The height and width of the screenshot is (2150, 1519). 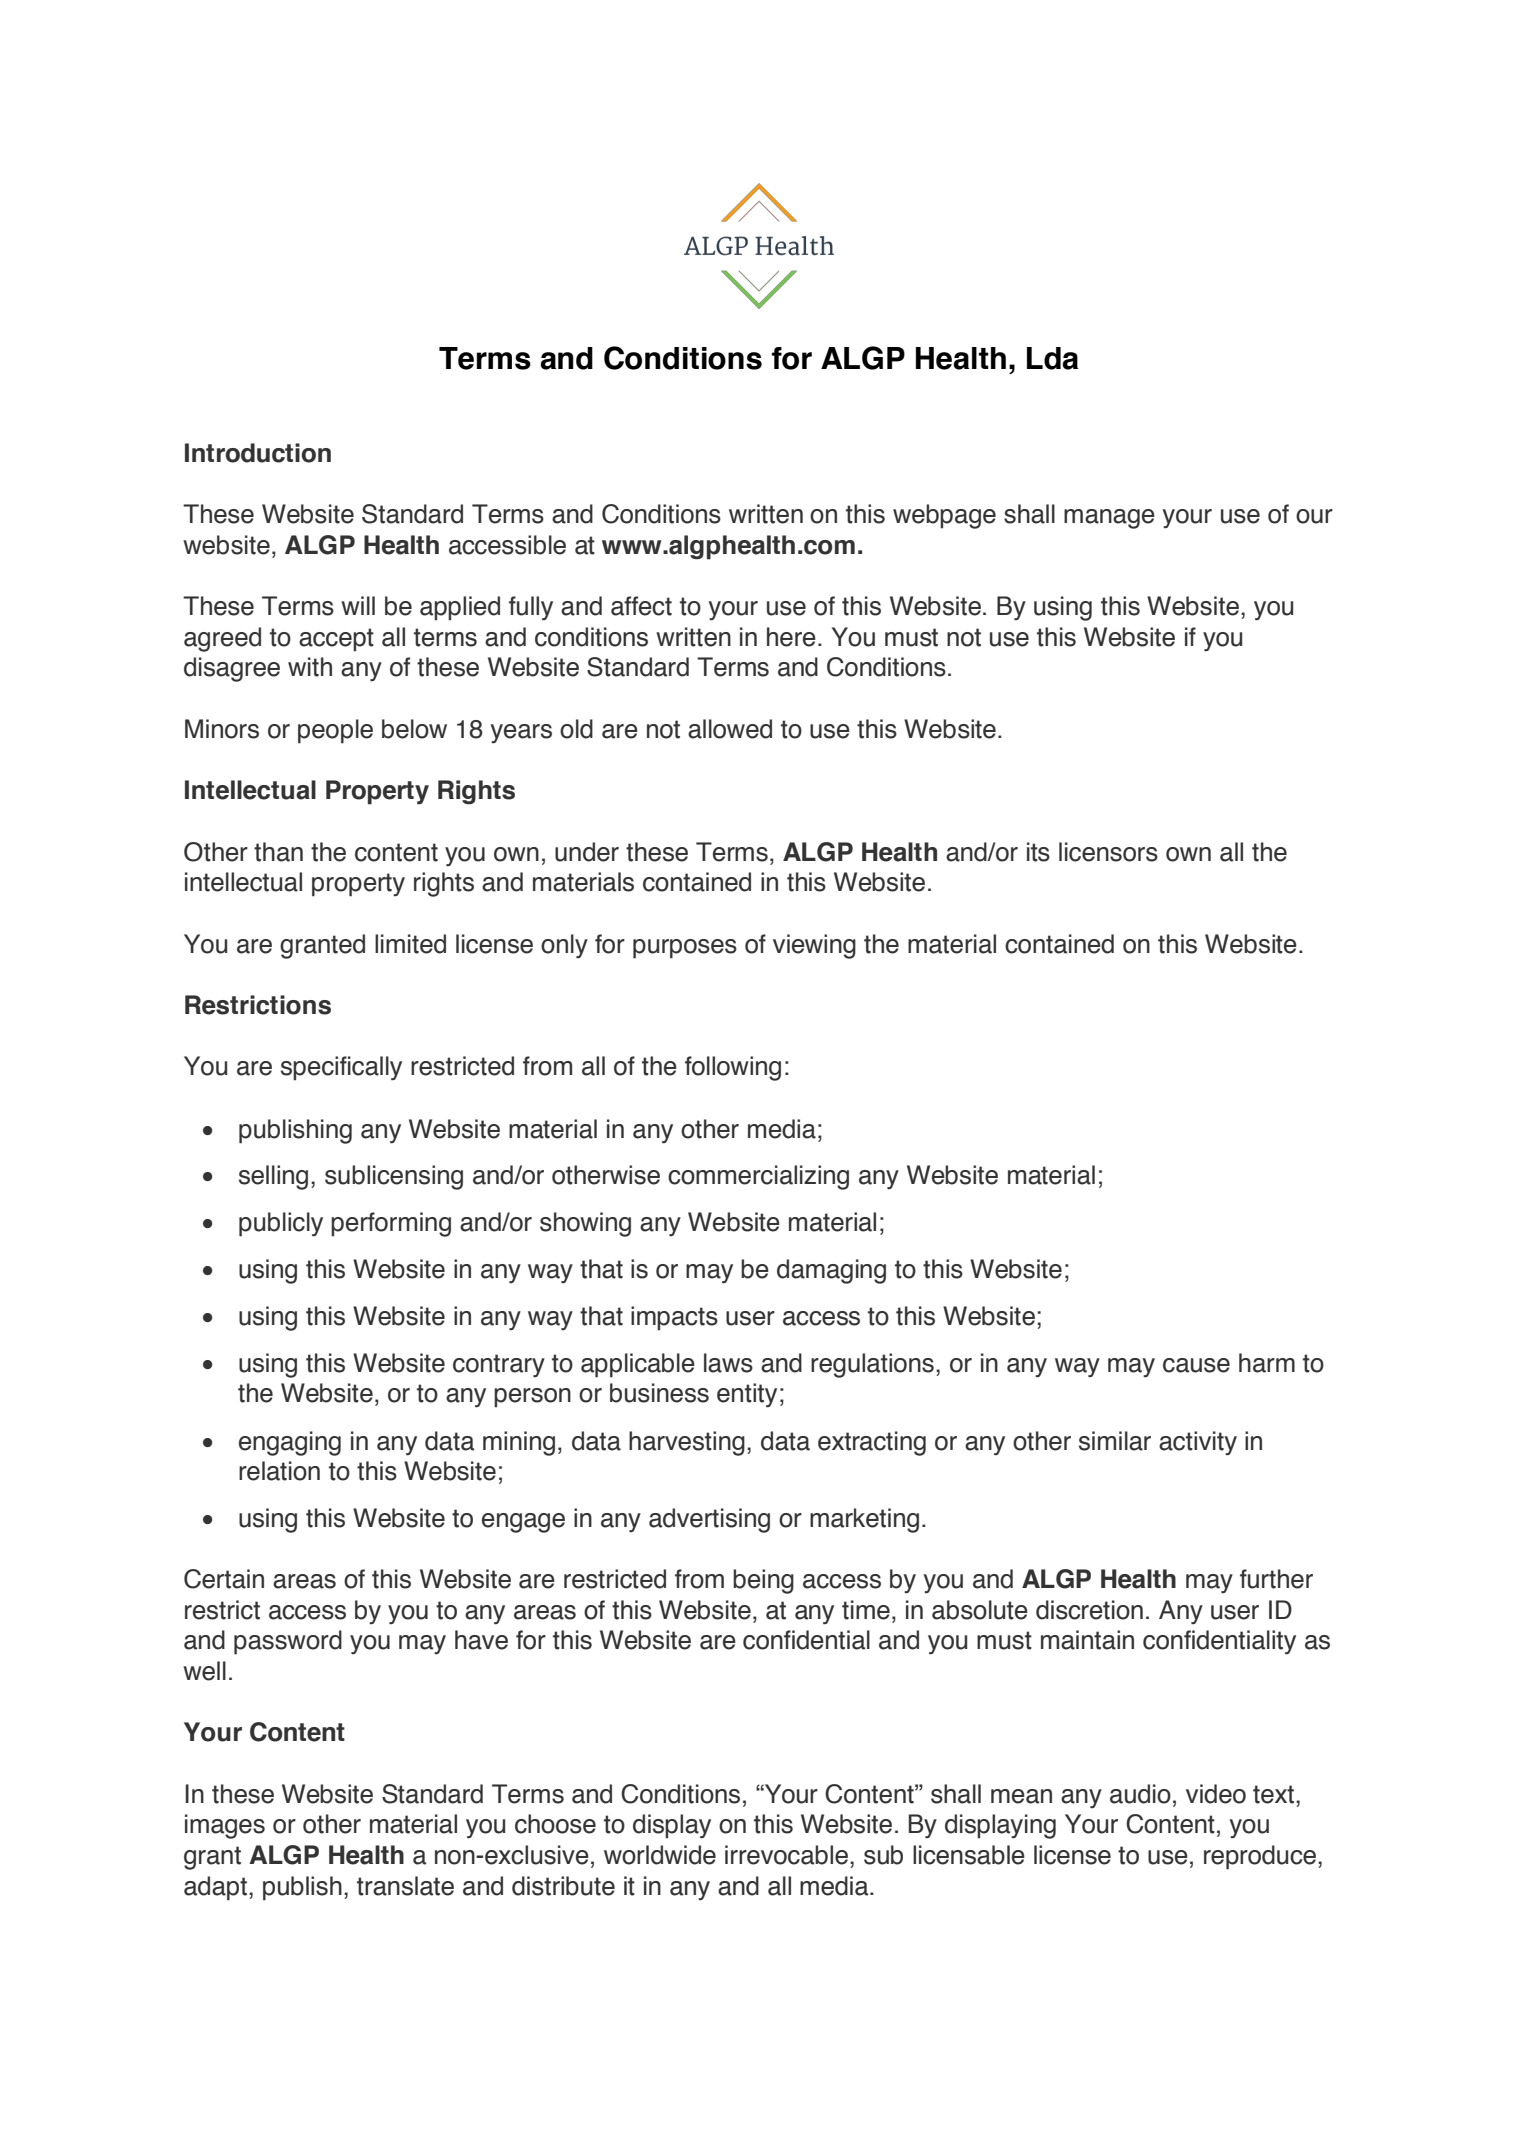 I want to click on irrevocable, so click(x=786, y=1855).
